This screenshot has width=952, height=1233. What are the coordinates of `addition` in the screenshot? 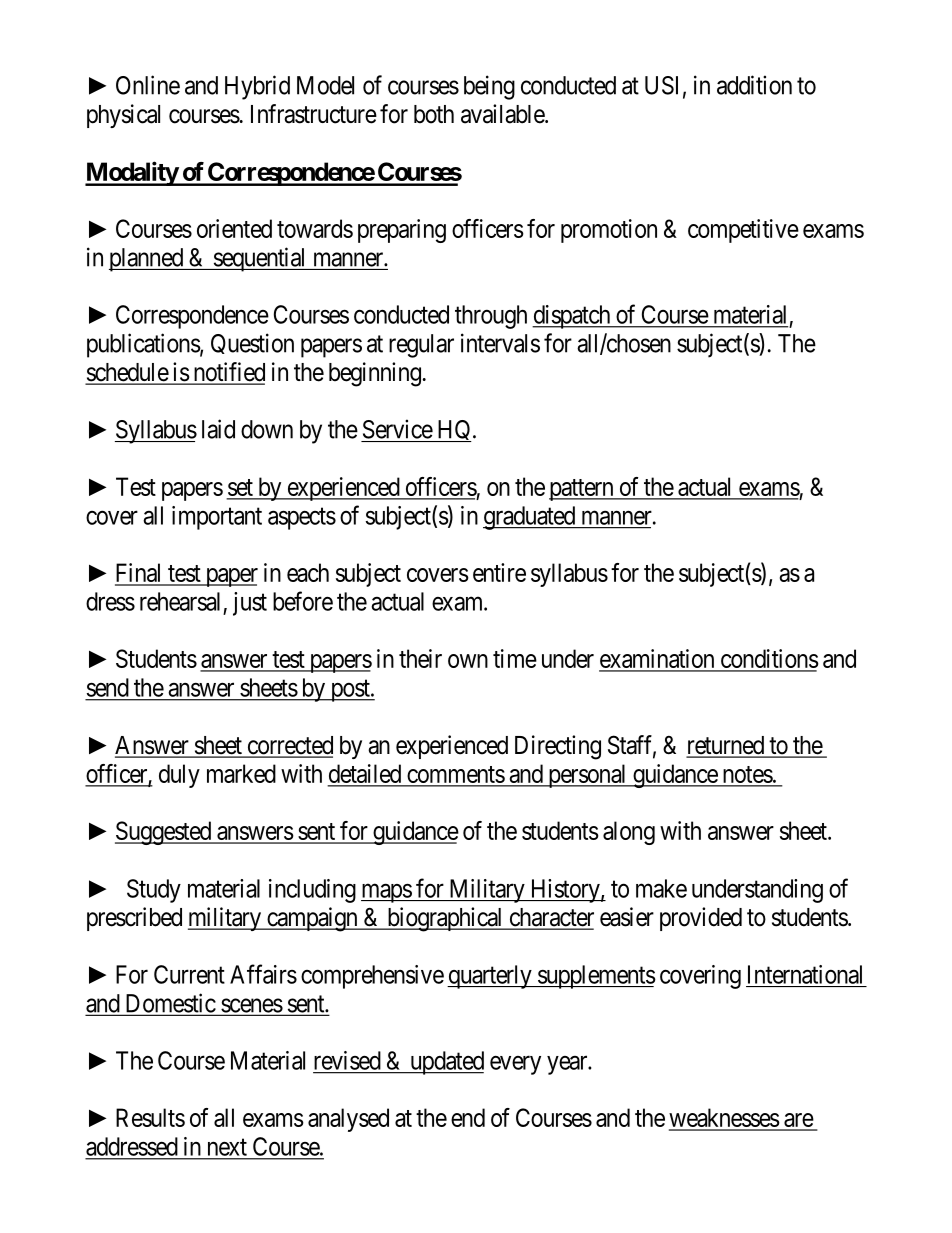 It's located at (754, 85).
